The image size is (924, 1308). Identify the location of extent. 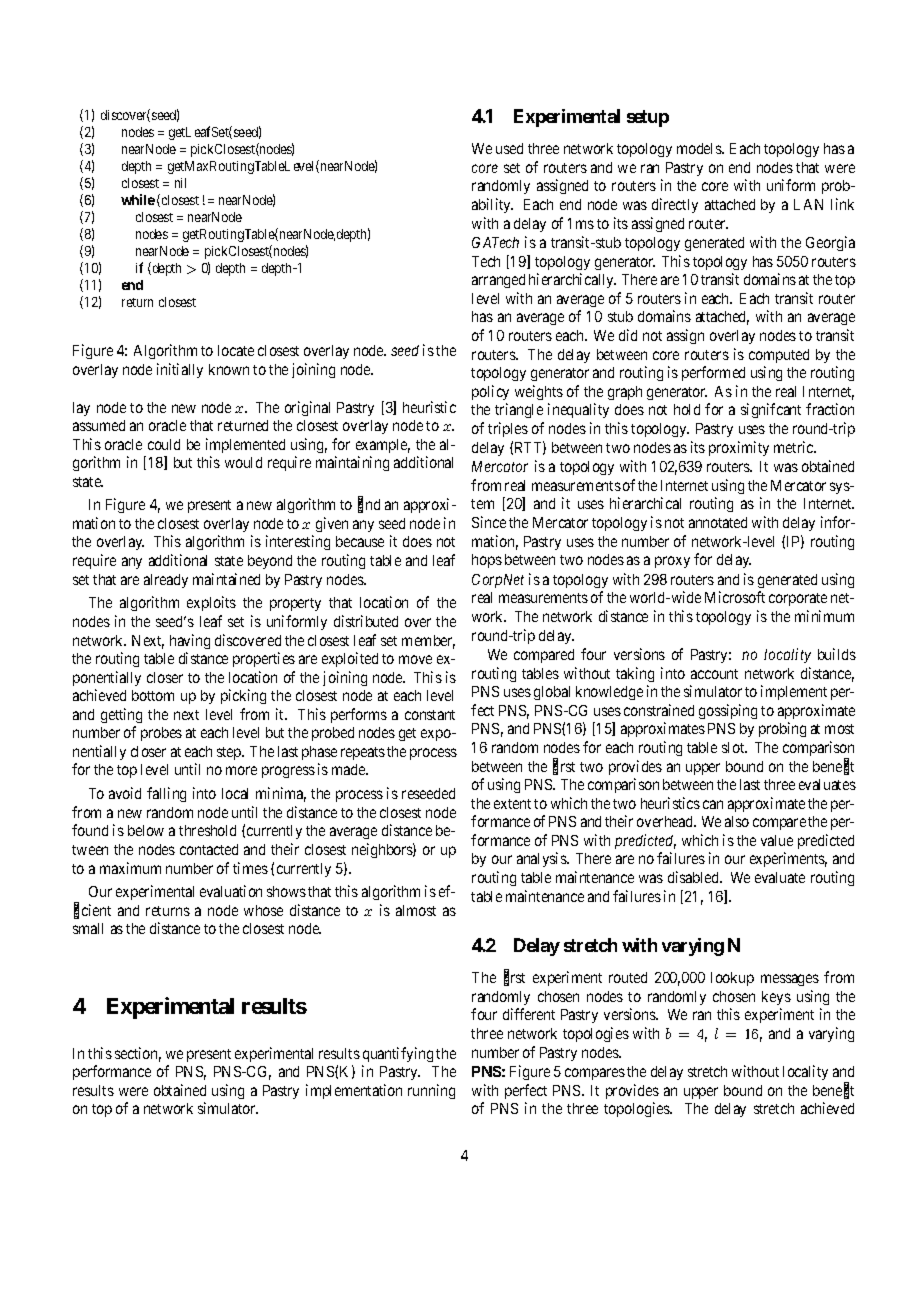
(512, 804).
